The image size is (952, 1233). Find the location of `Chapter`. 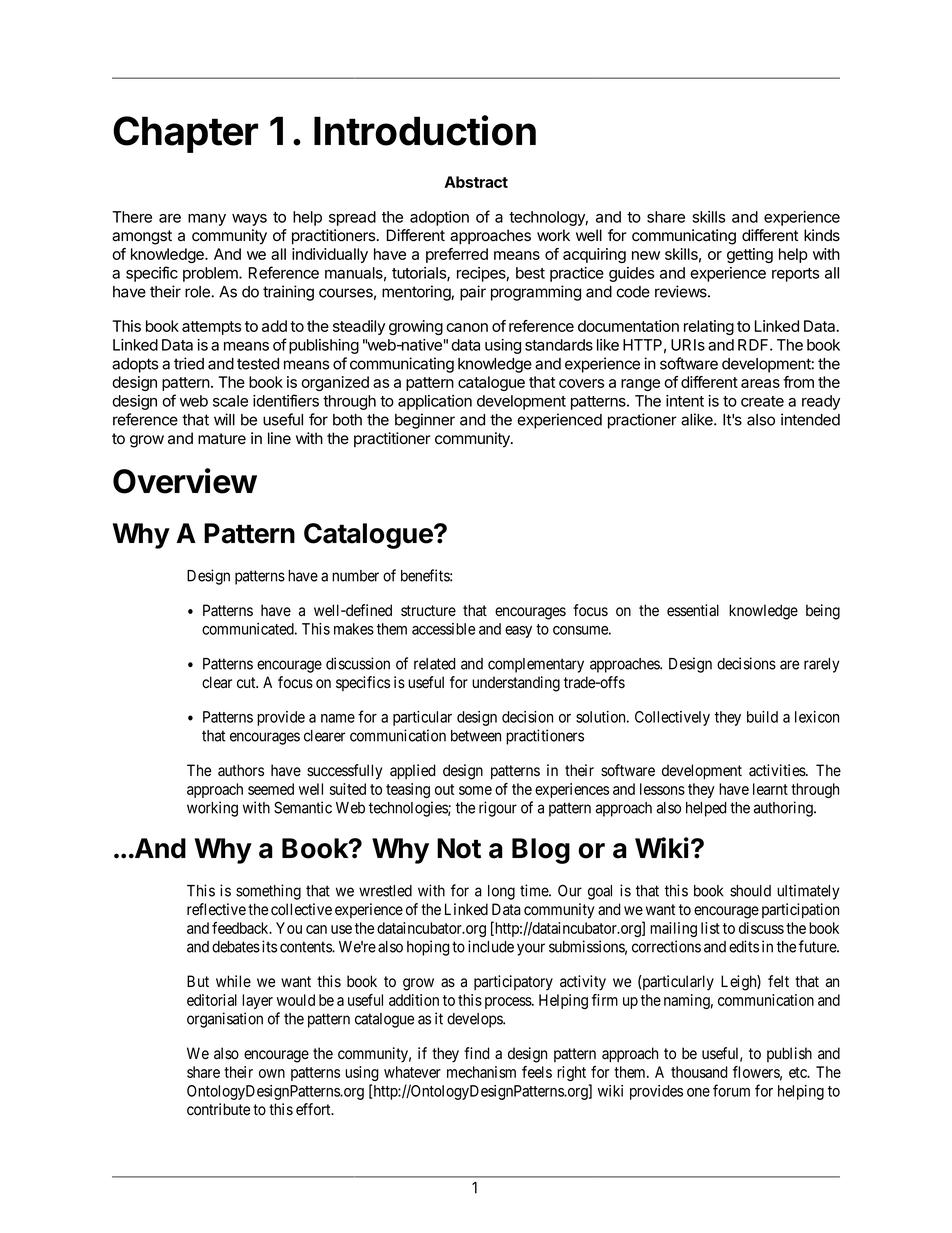

Chapter is located at coordinates (185, 134).
